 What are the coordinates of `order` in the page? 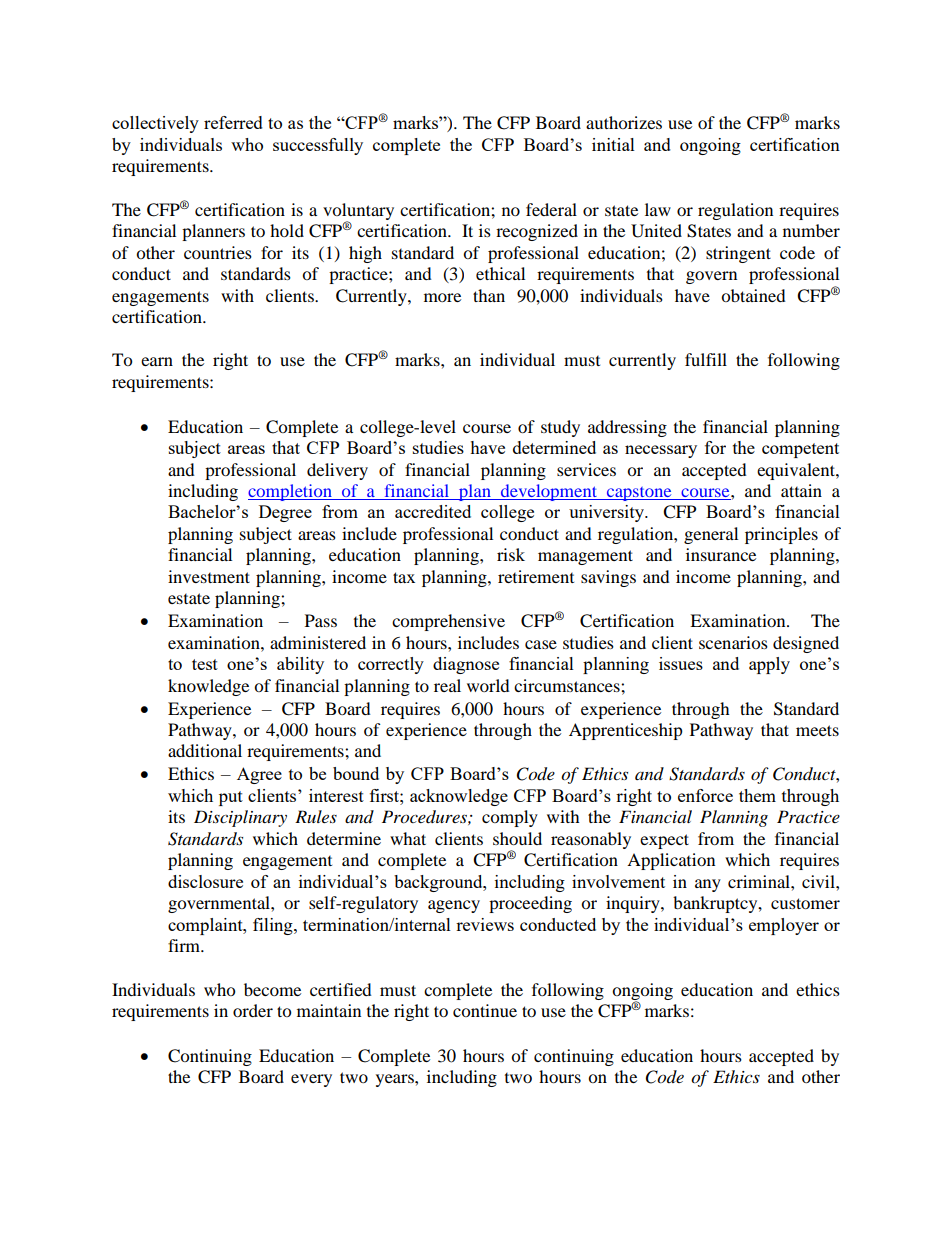 It's located at (253, 1010).
